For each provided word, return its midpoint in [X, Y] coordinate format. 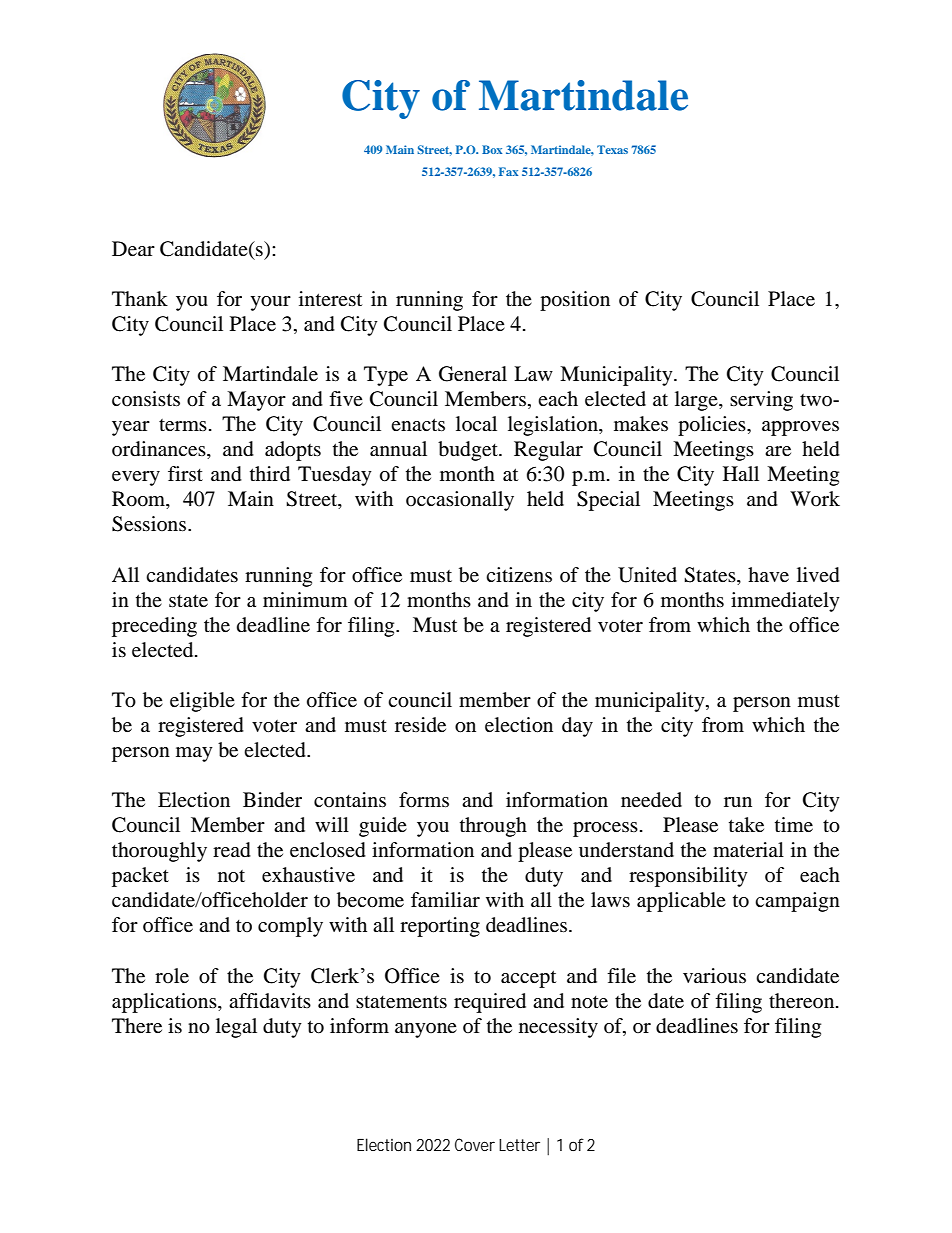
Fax [508, 171]
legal [236, 1028]
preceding [154, 627]
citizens [519, 574]
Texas [612, 149]
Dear [133, 248]
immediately [785, 602]
